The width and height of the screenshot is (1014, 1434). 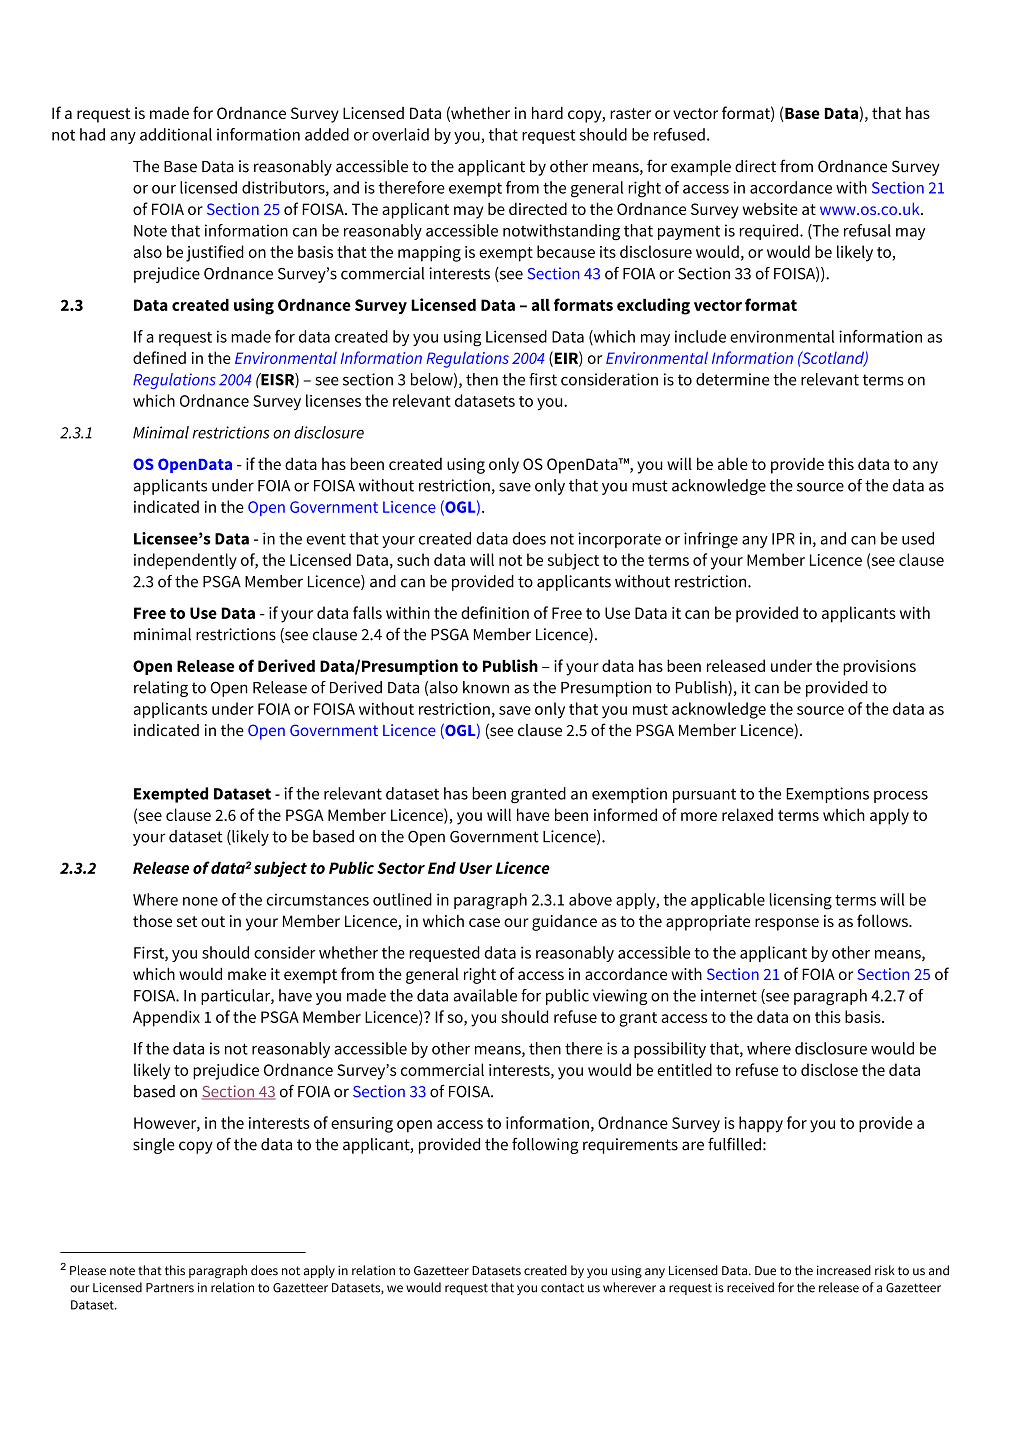 What do you see at coordinates (200, 901) in the screenshot?
I see `none` at bounding box center [200, 901].
